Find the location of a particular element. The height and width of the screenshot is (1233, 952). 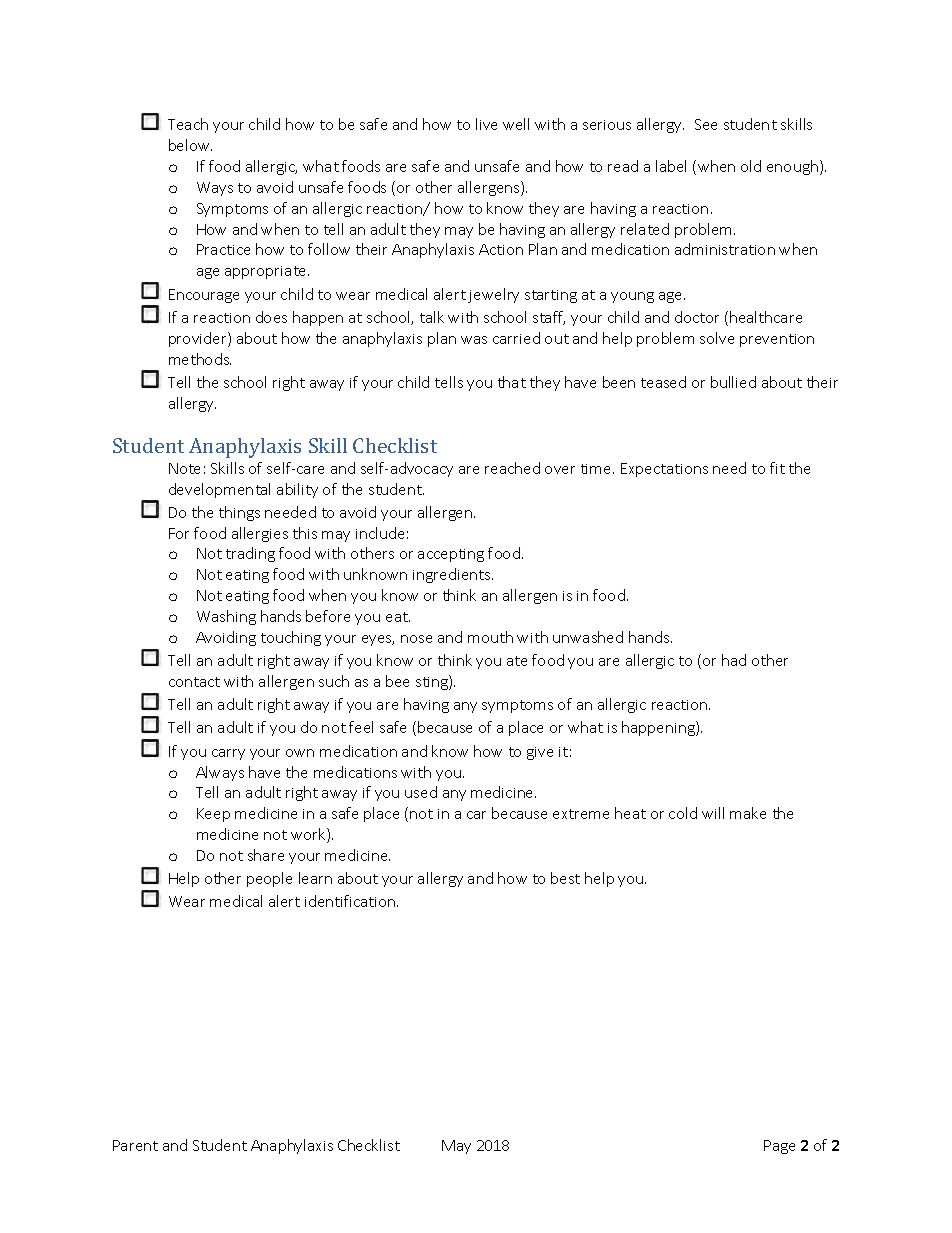

used is located at coordinates (421, 792).
